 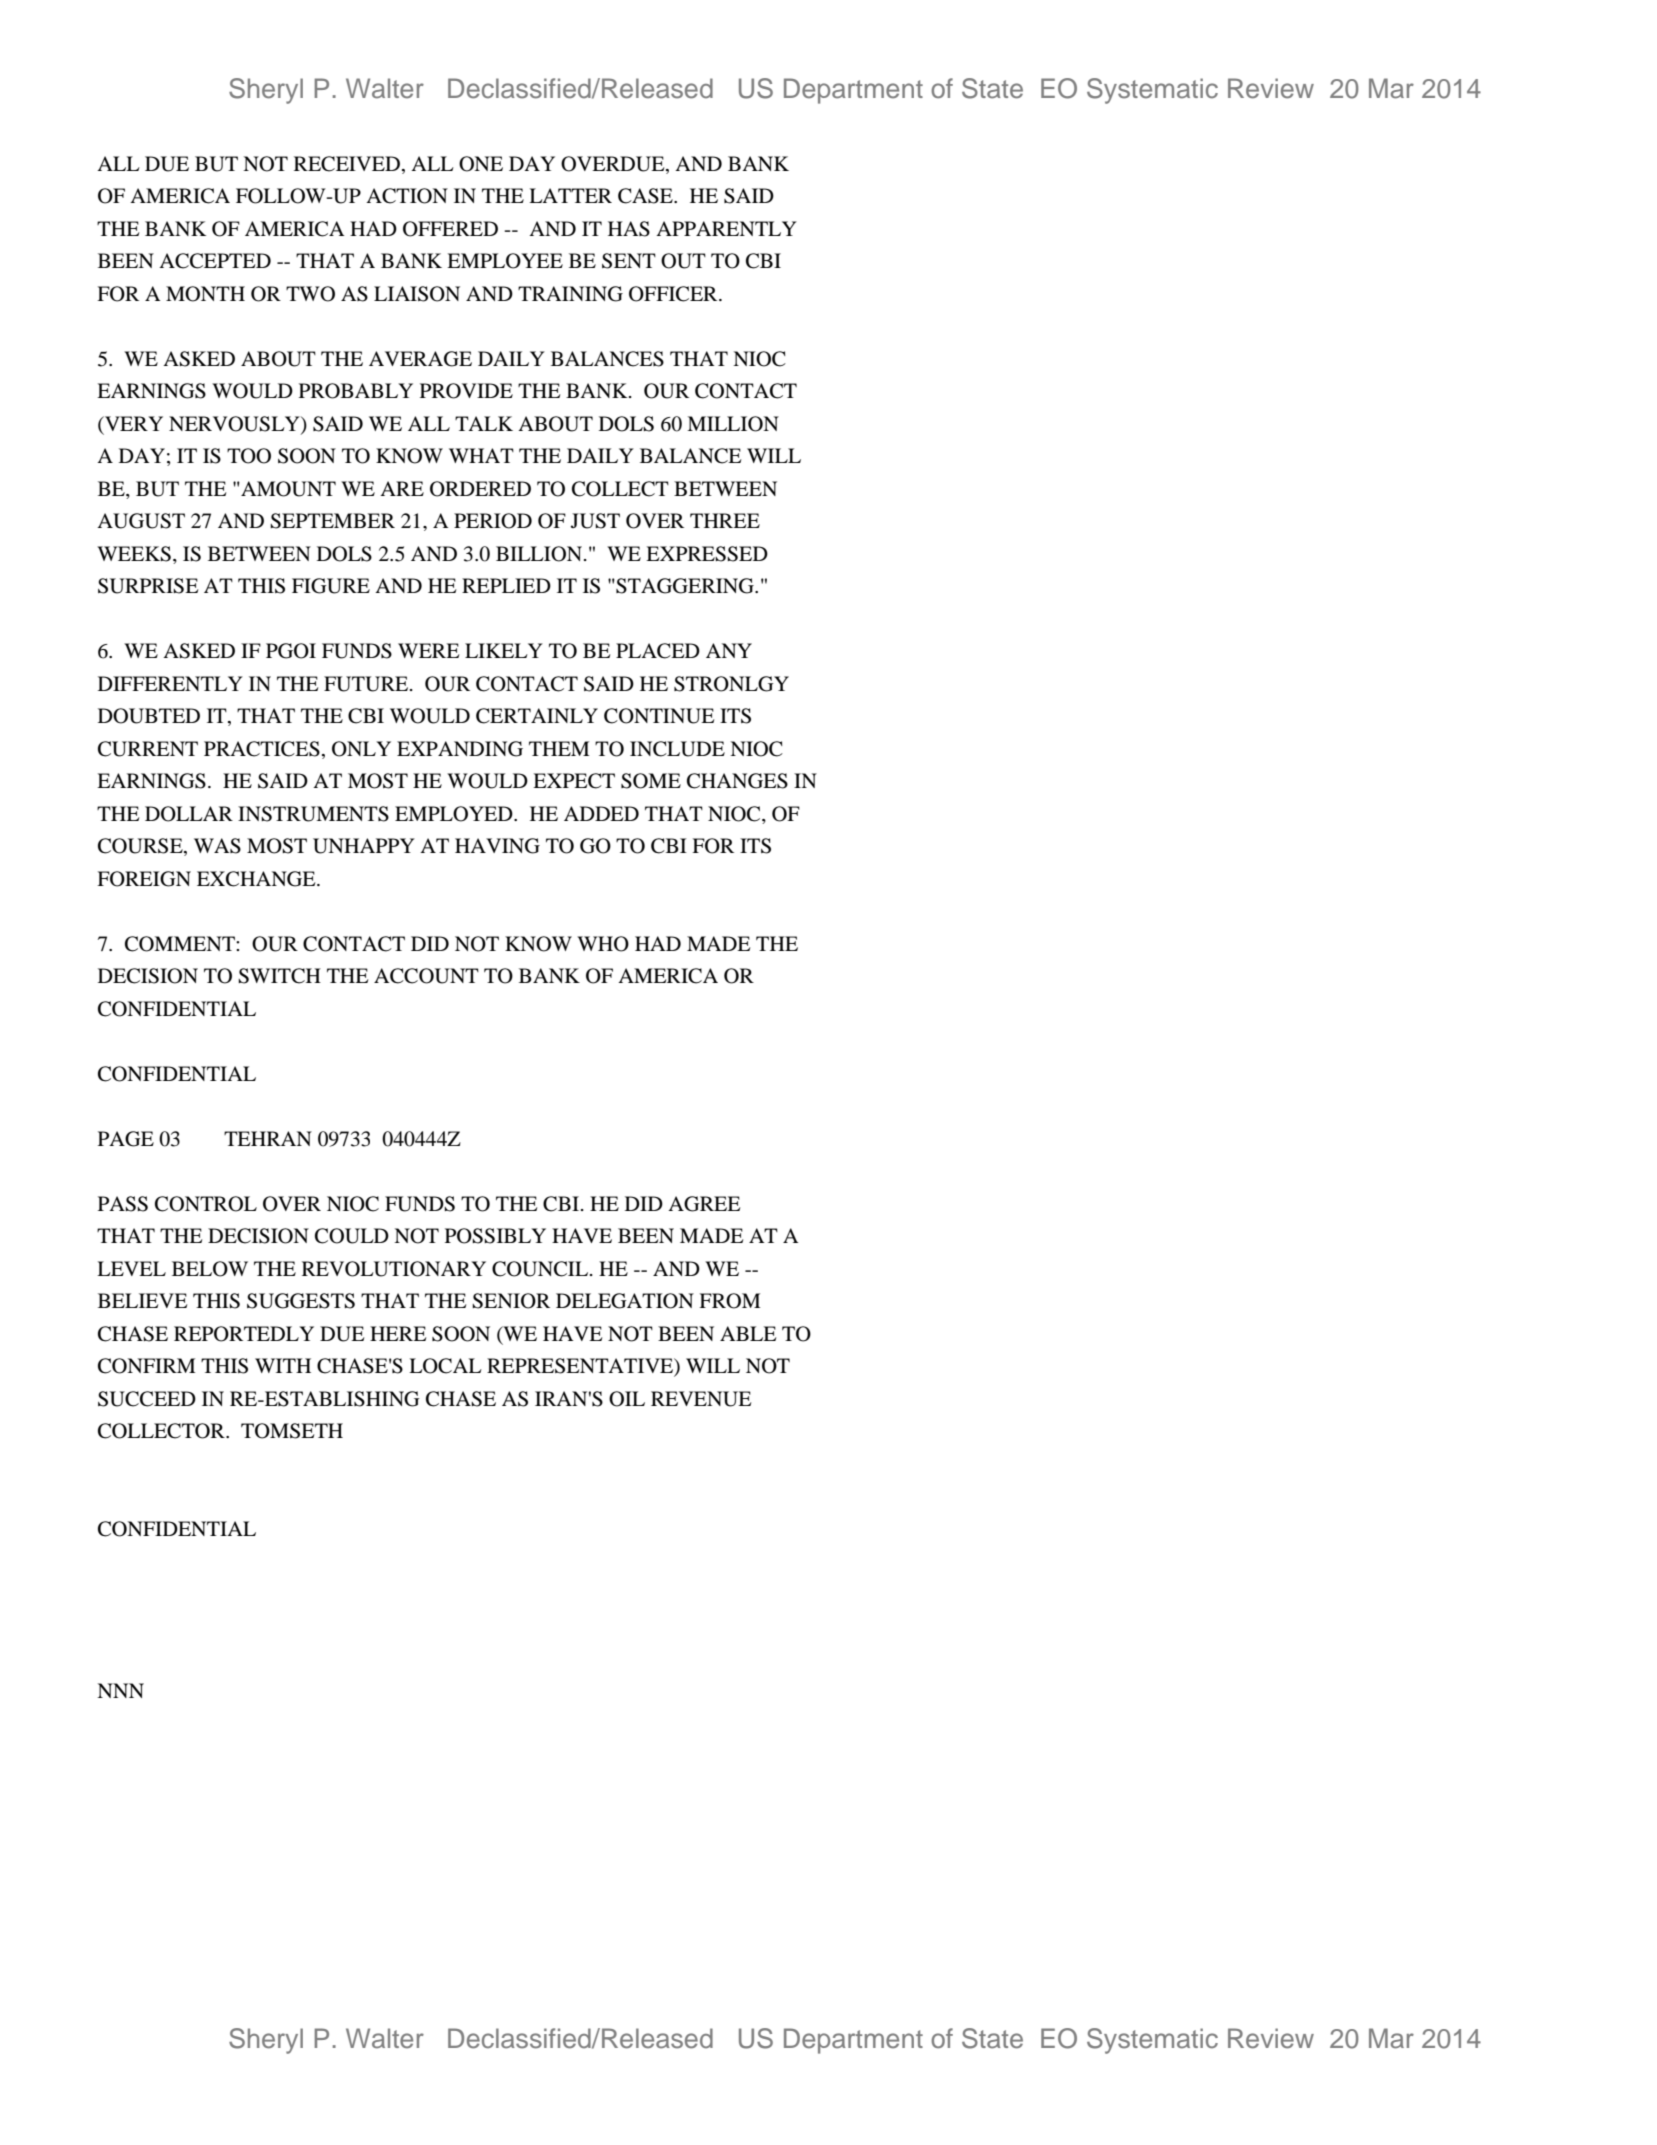 I want to click on BELOW, so click(x=210, y=1269).
